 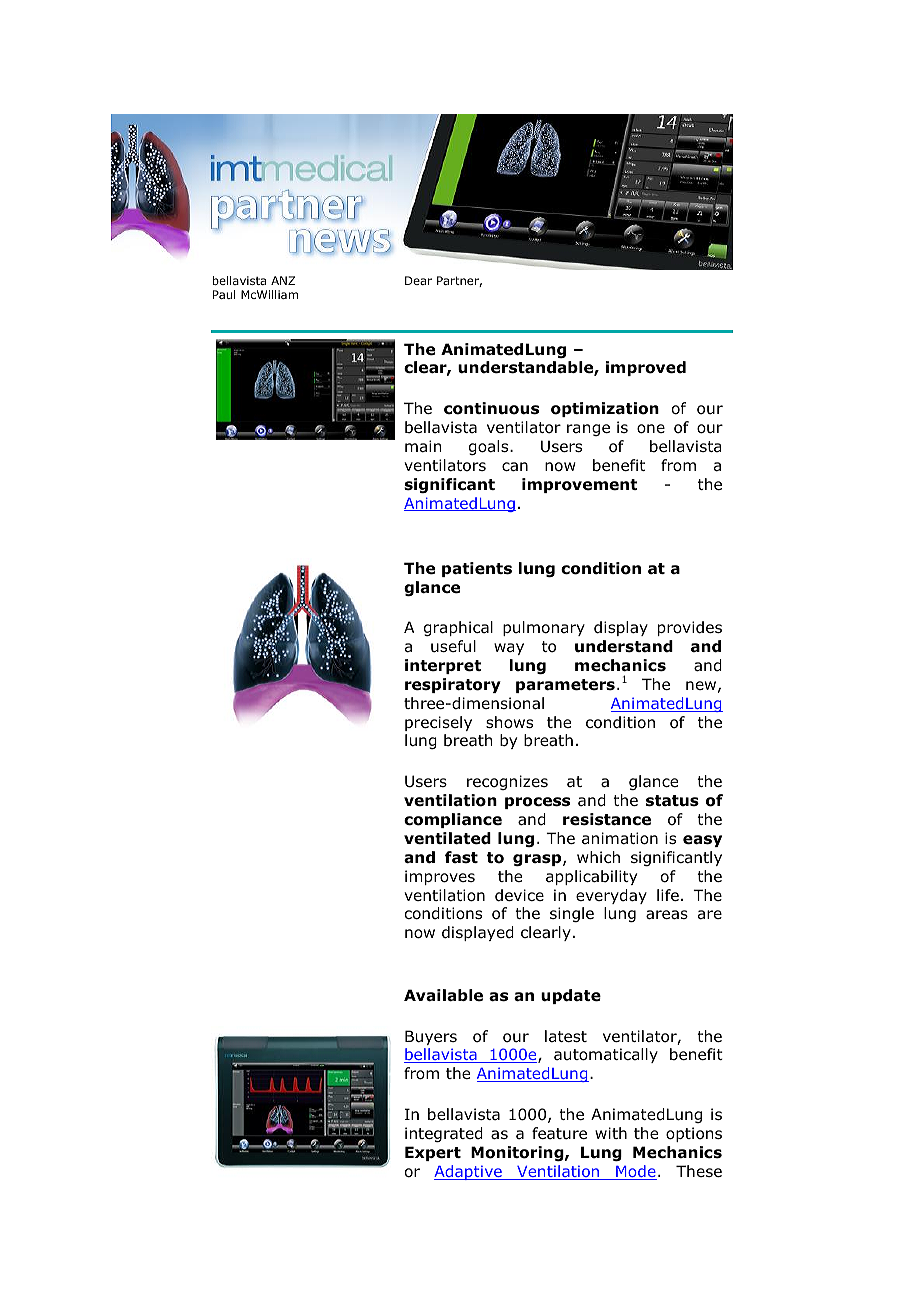 What do you see at coordinates (690, 628) in the screenshot?
I see `provides` at bounding box center [690, 628].
